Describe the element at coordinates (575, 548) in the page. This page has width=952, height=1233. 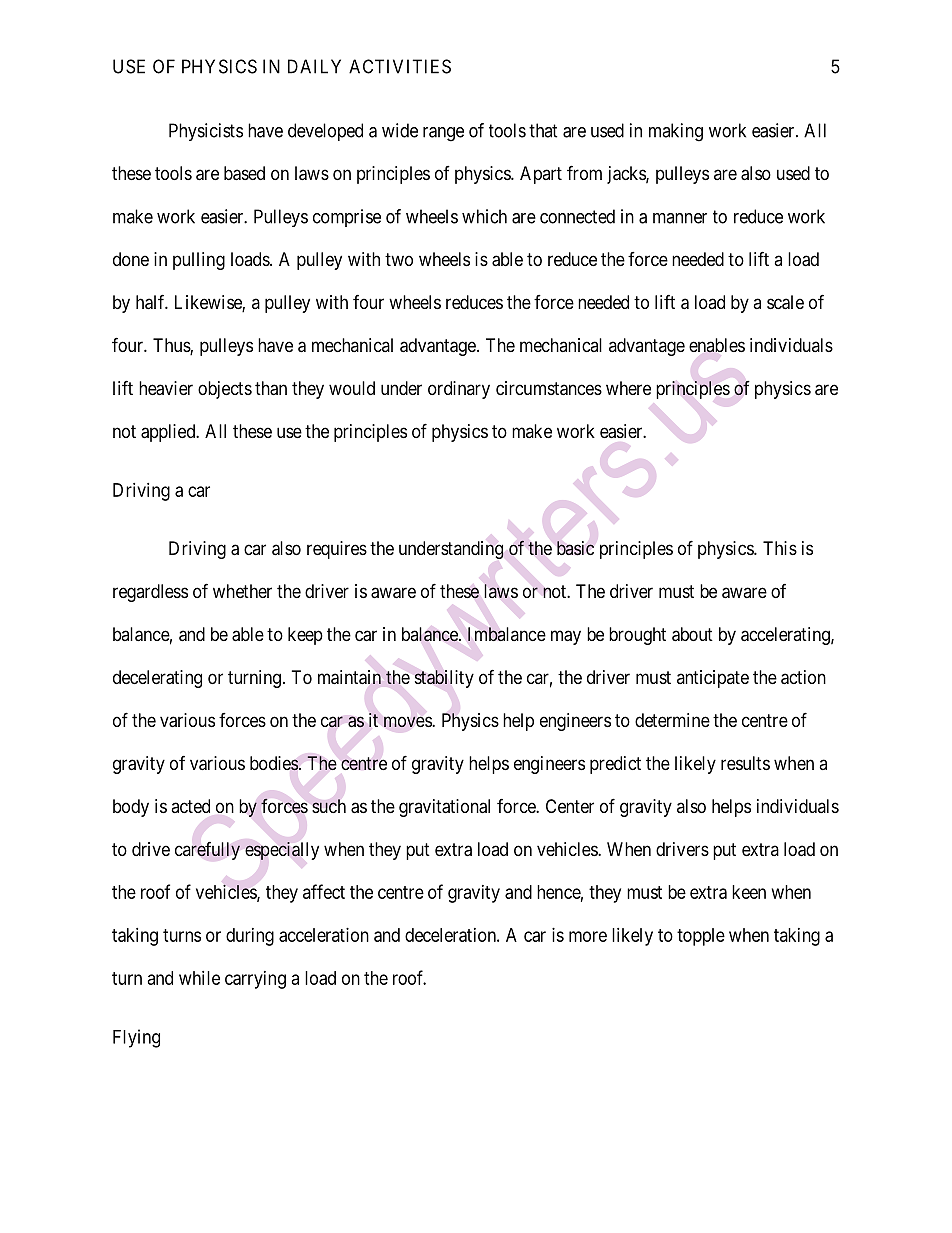
I see `basic` at that location.
